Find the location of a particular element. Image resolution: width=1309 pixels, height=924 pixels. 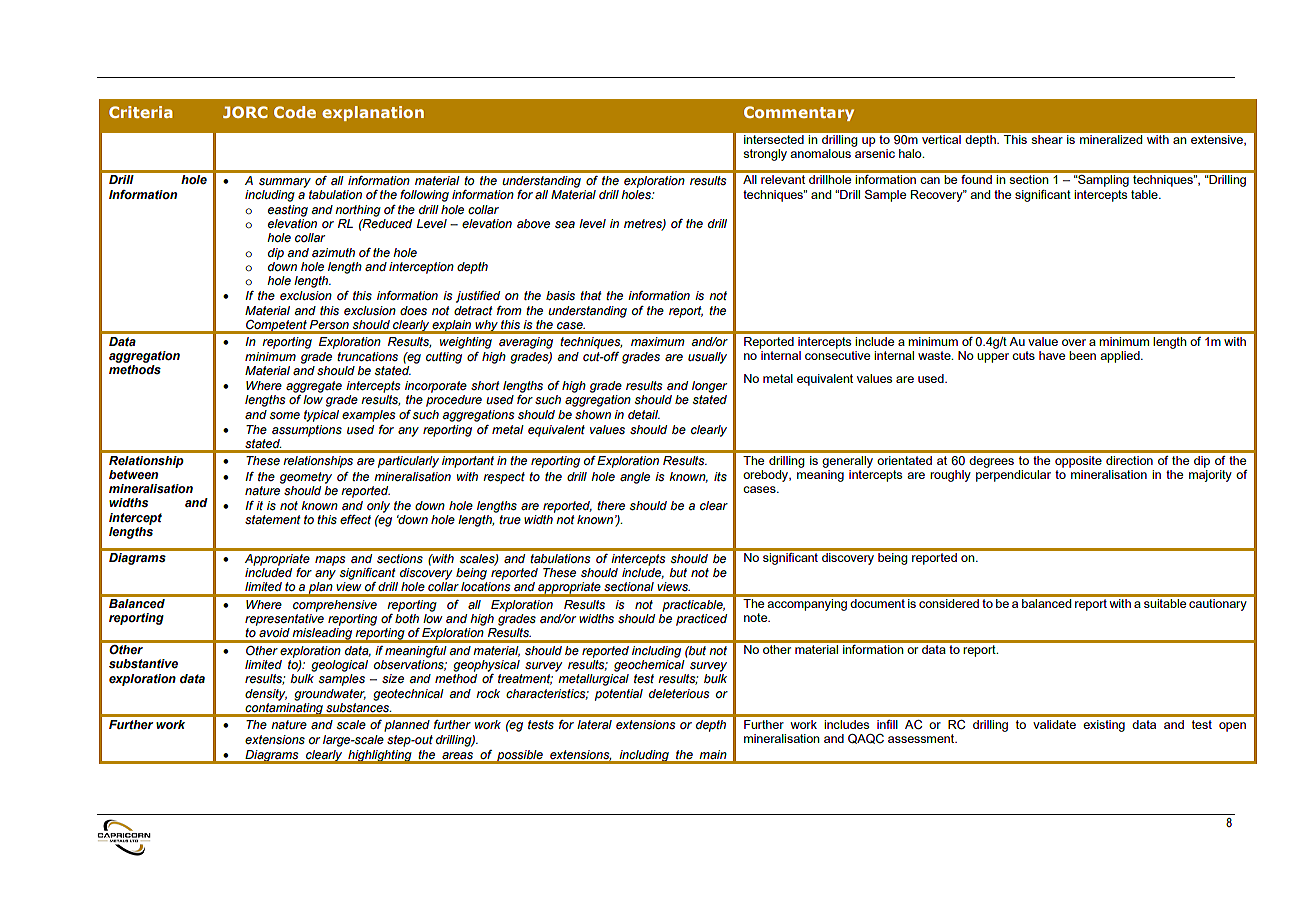

density is located at coordinates (266, 695).
